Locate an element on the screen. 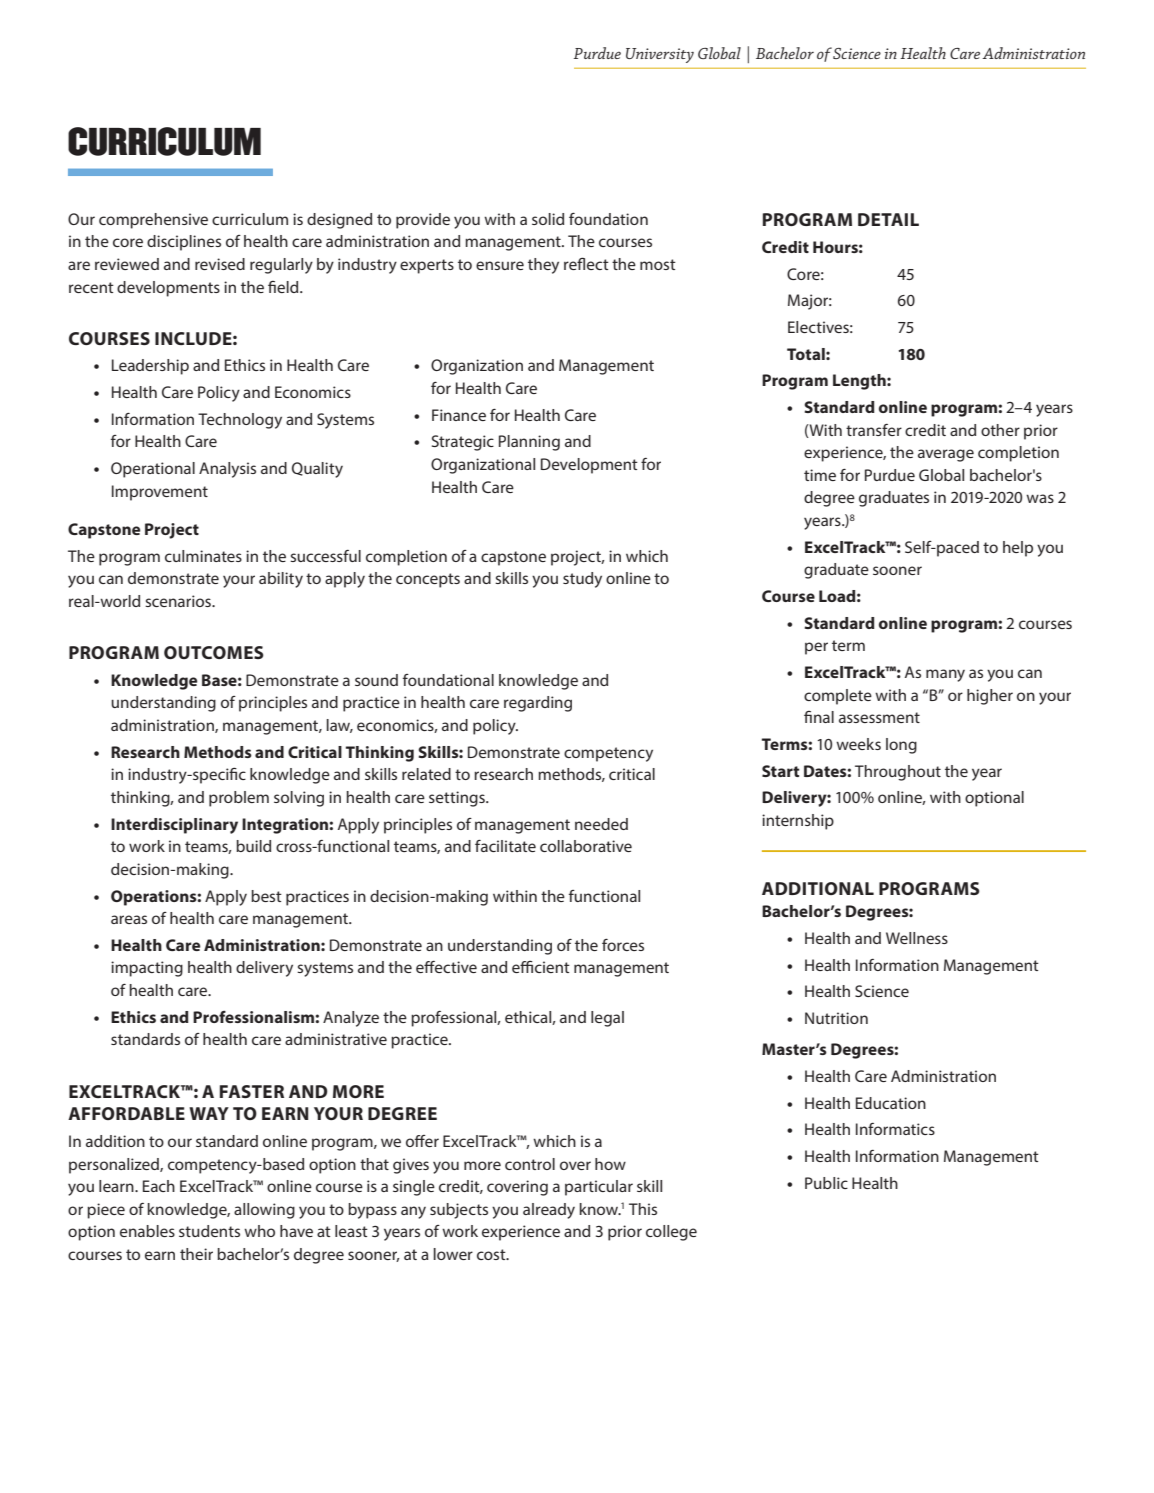 The height and width of the screenshot is (1493, 1154). already is located at coordinates (549, 1211).
